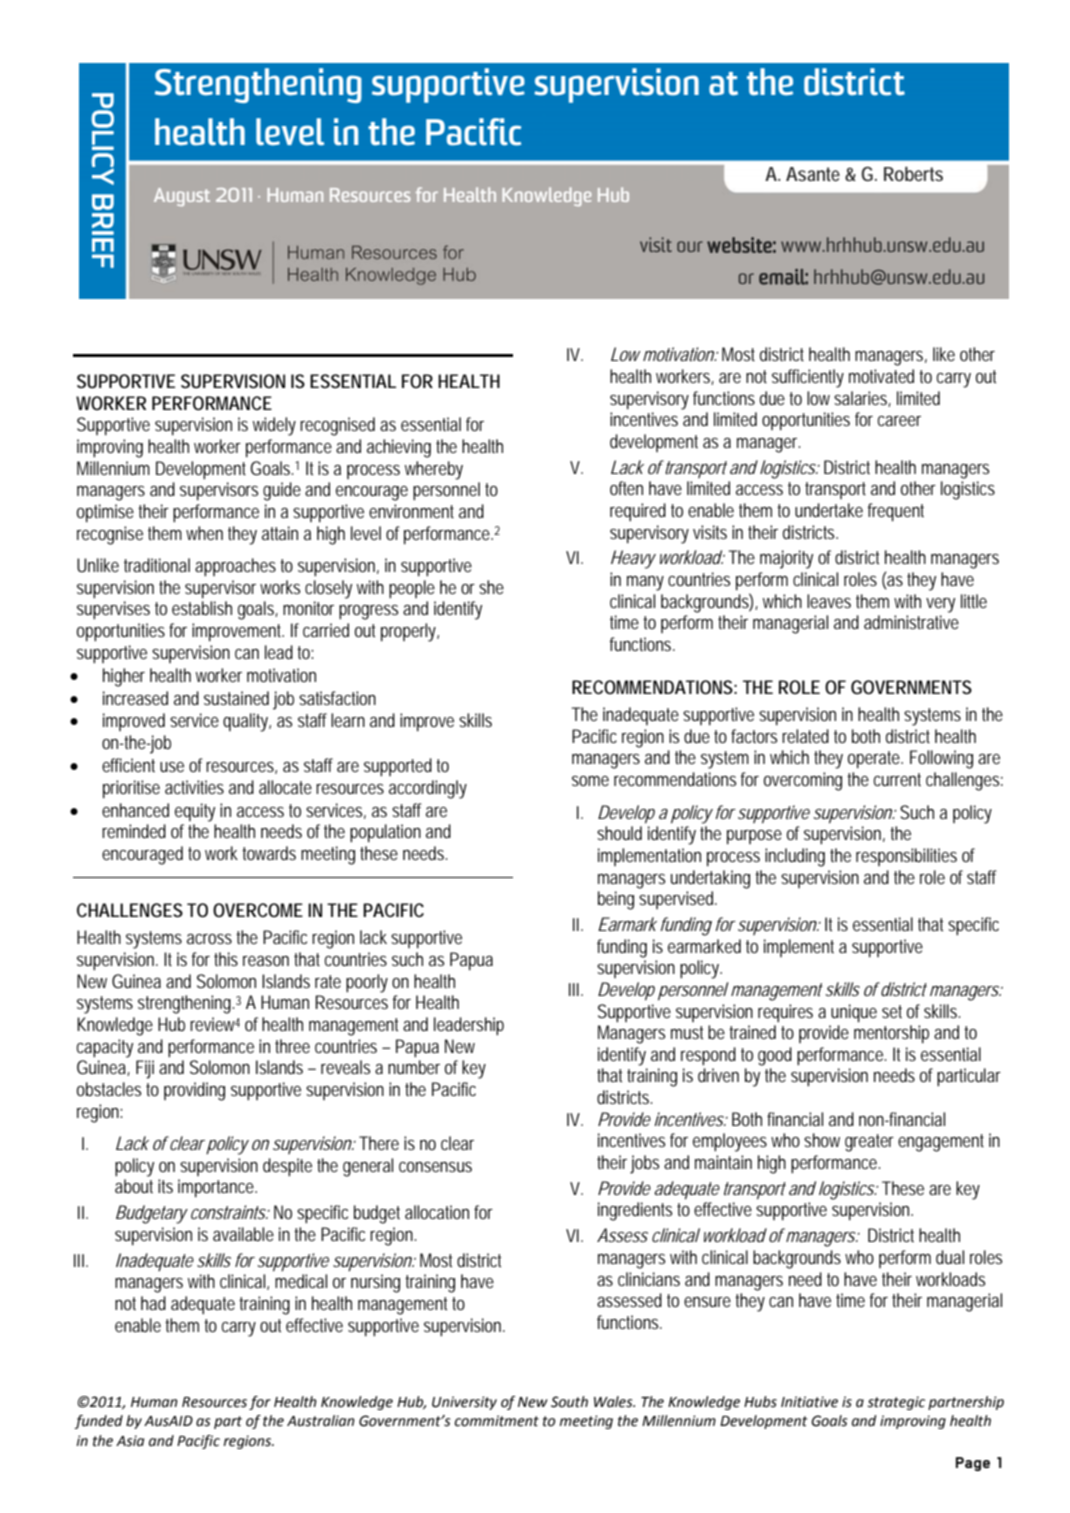  I want to click on Asia, so click(130, 1441).
